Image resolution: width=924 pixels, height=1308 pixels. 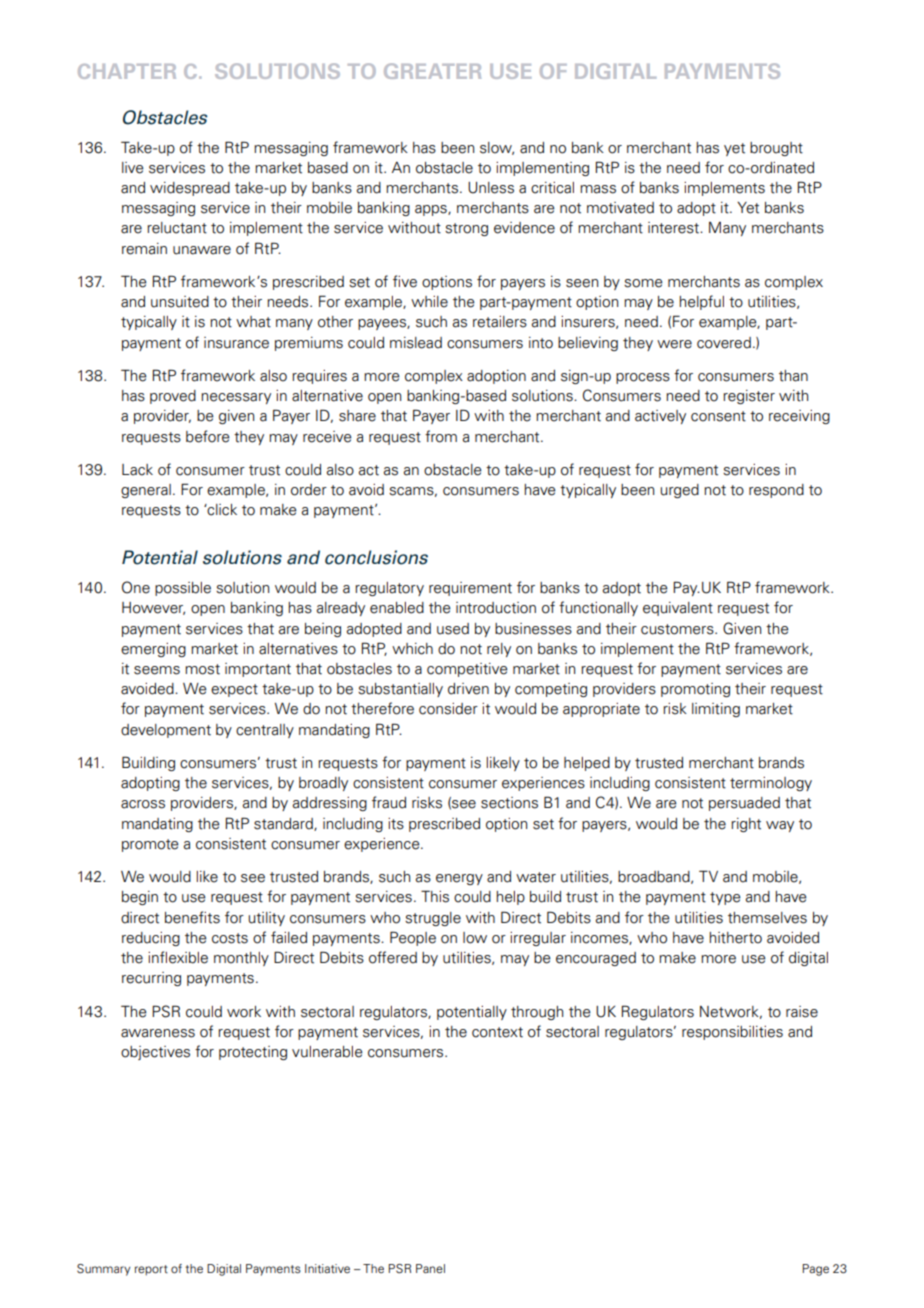 What do you see at coordinates (202, 669) in the screenshot?
I see `most` at bounding box center [202, 669].
